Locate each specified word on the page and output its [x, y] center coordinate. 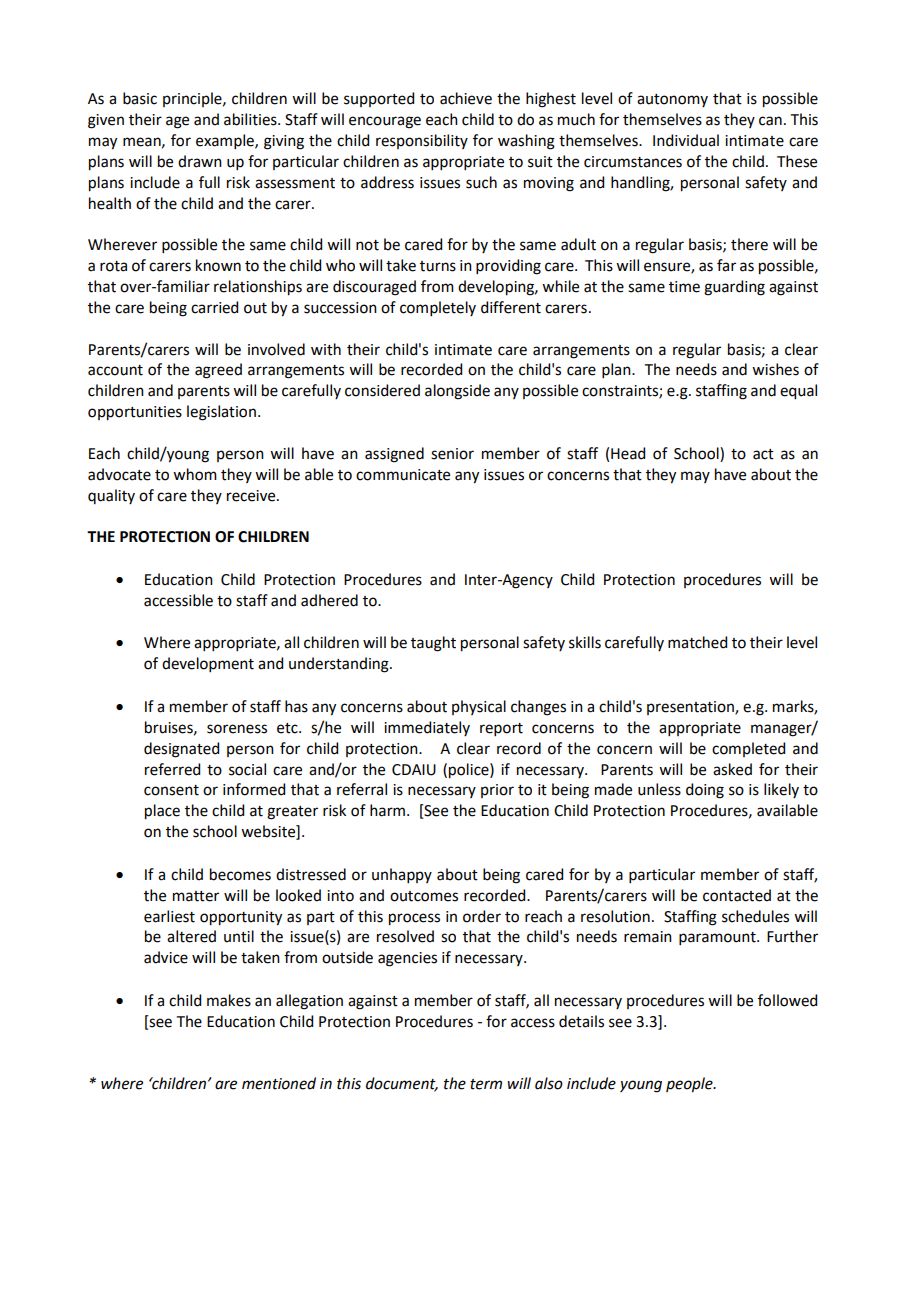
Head [628, 453]
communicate [403, 475]
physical [479, 707]
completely [438, 308]
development [208, 664]
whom [195, 474]
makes [229, 1000]
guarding [734, 288]
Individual [686, 140]
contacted [737, 895]
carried [214, 307]
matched [697, 642]
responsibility [422, 141]
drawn [200, 161]
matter [196, 896]
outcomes [424, 896]
